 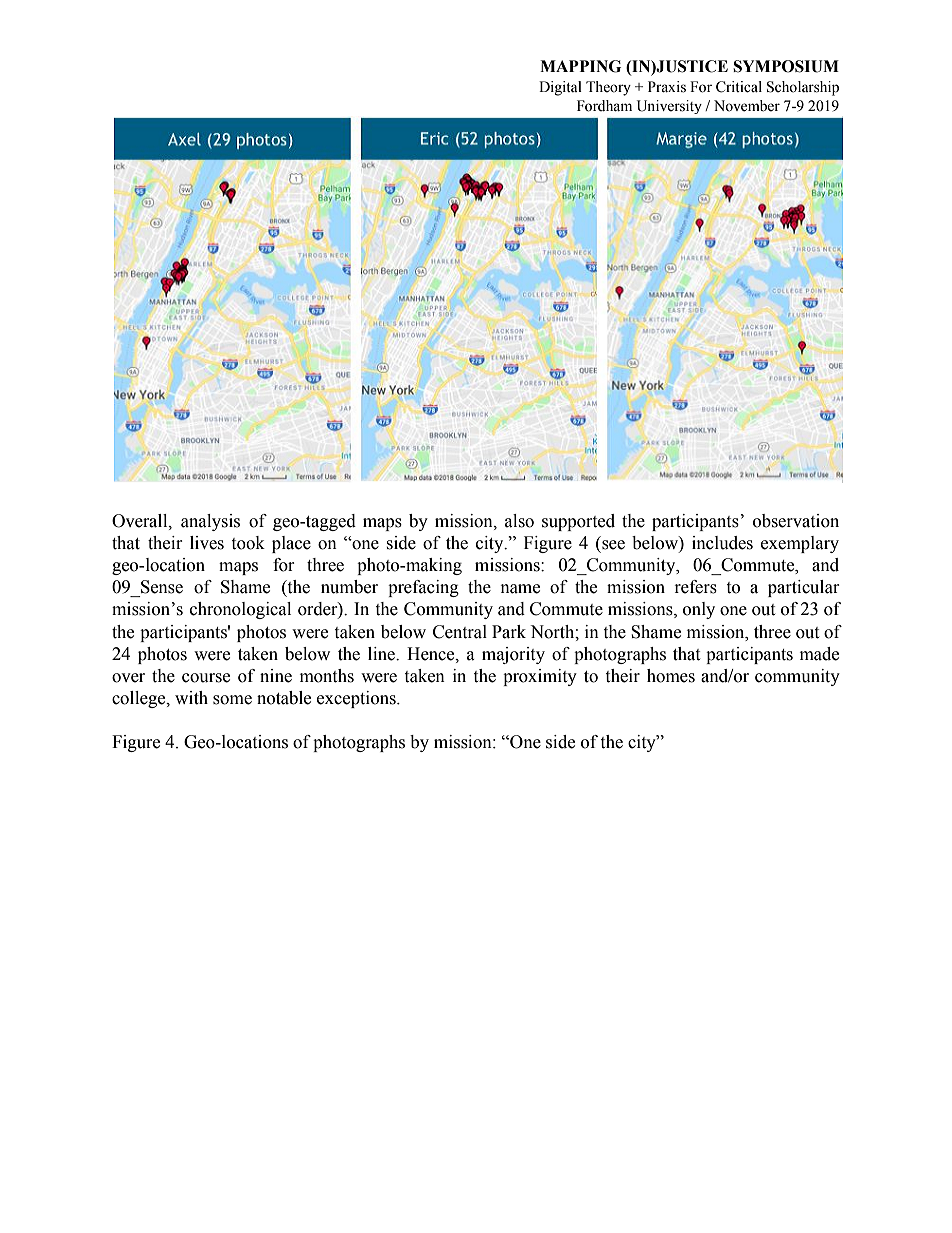 I want to click on proximity, so click(x=540, y=677).
